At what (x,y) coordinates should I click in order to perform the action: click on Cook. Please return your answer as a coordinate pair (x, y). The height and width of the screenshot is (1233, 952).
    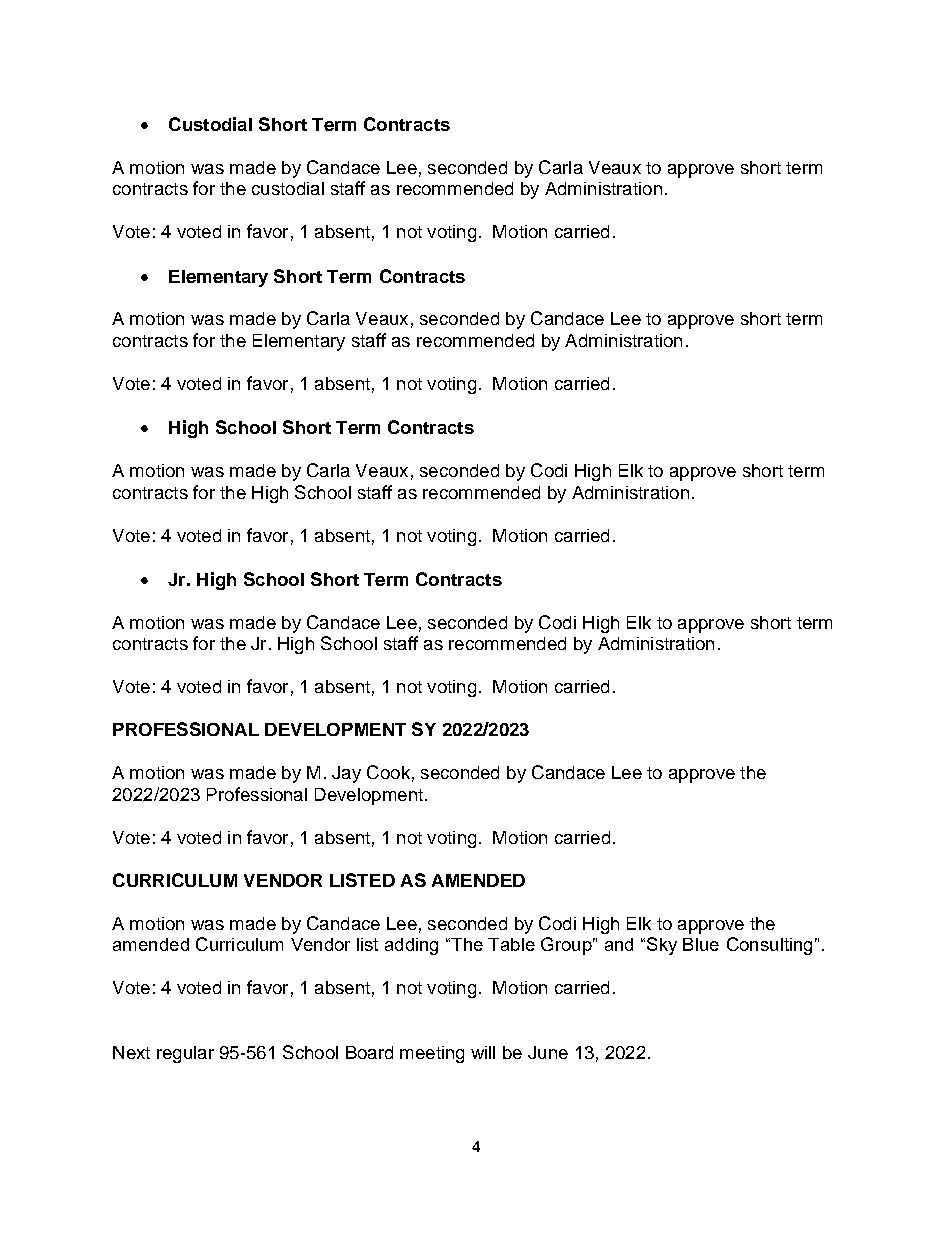
    Looking at the image, I should click on (388, 772).
